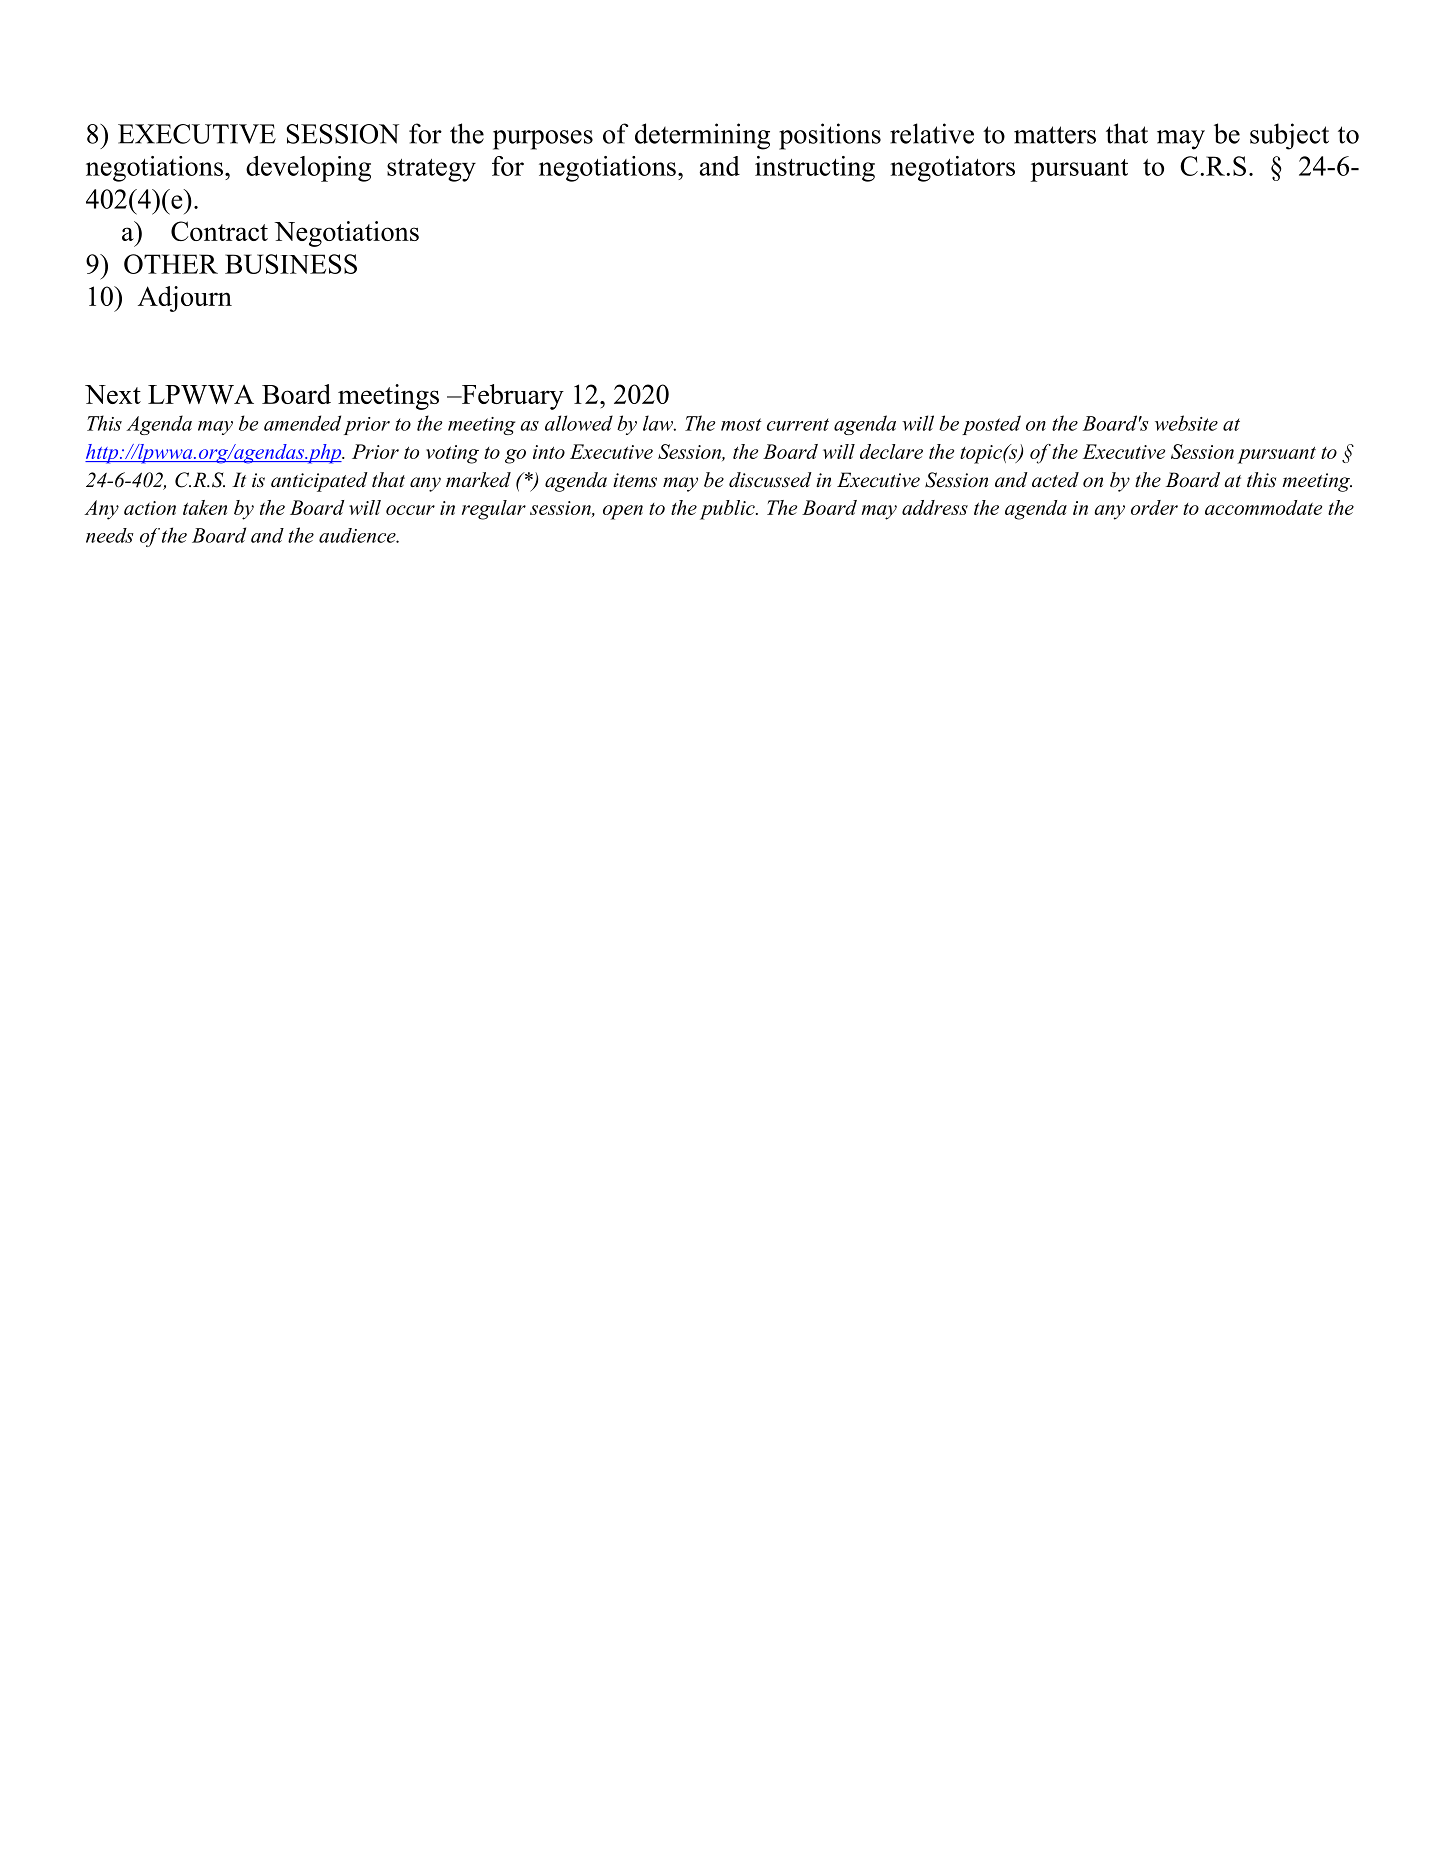 This document has width=1444, height=1869. What do you see at coordinates (728, 510) in the document?
I see `public` at bounding box center [728, 510].
